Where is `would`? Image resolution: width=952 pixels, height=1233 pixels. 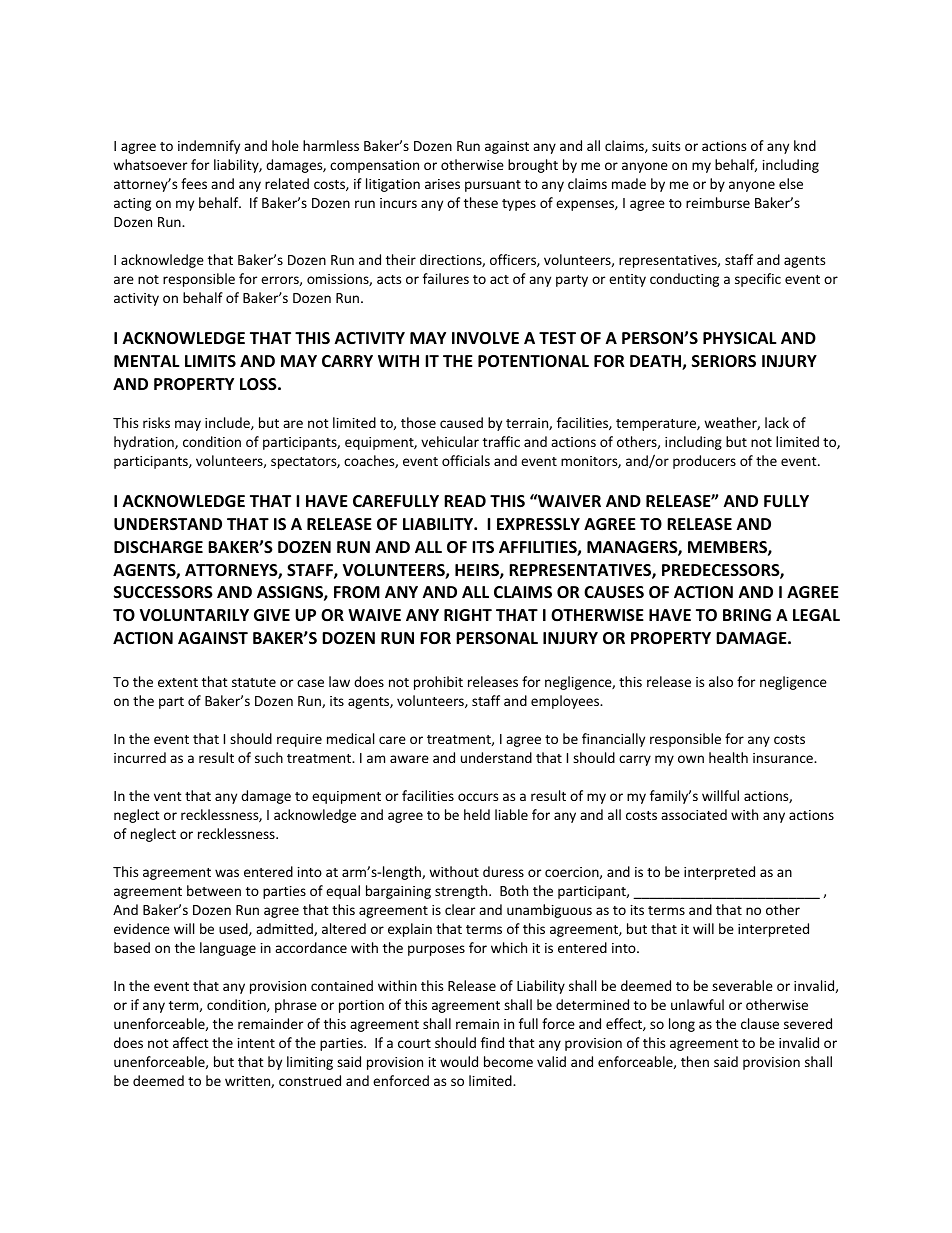
would is located at coordinates (459, 1061).
